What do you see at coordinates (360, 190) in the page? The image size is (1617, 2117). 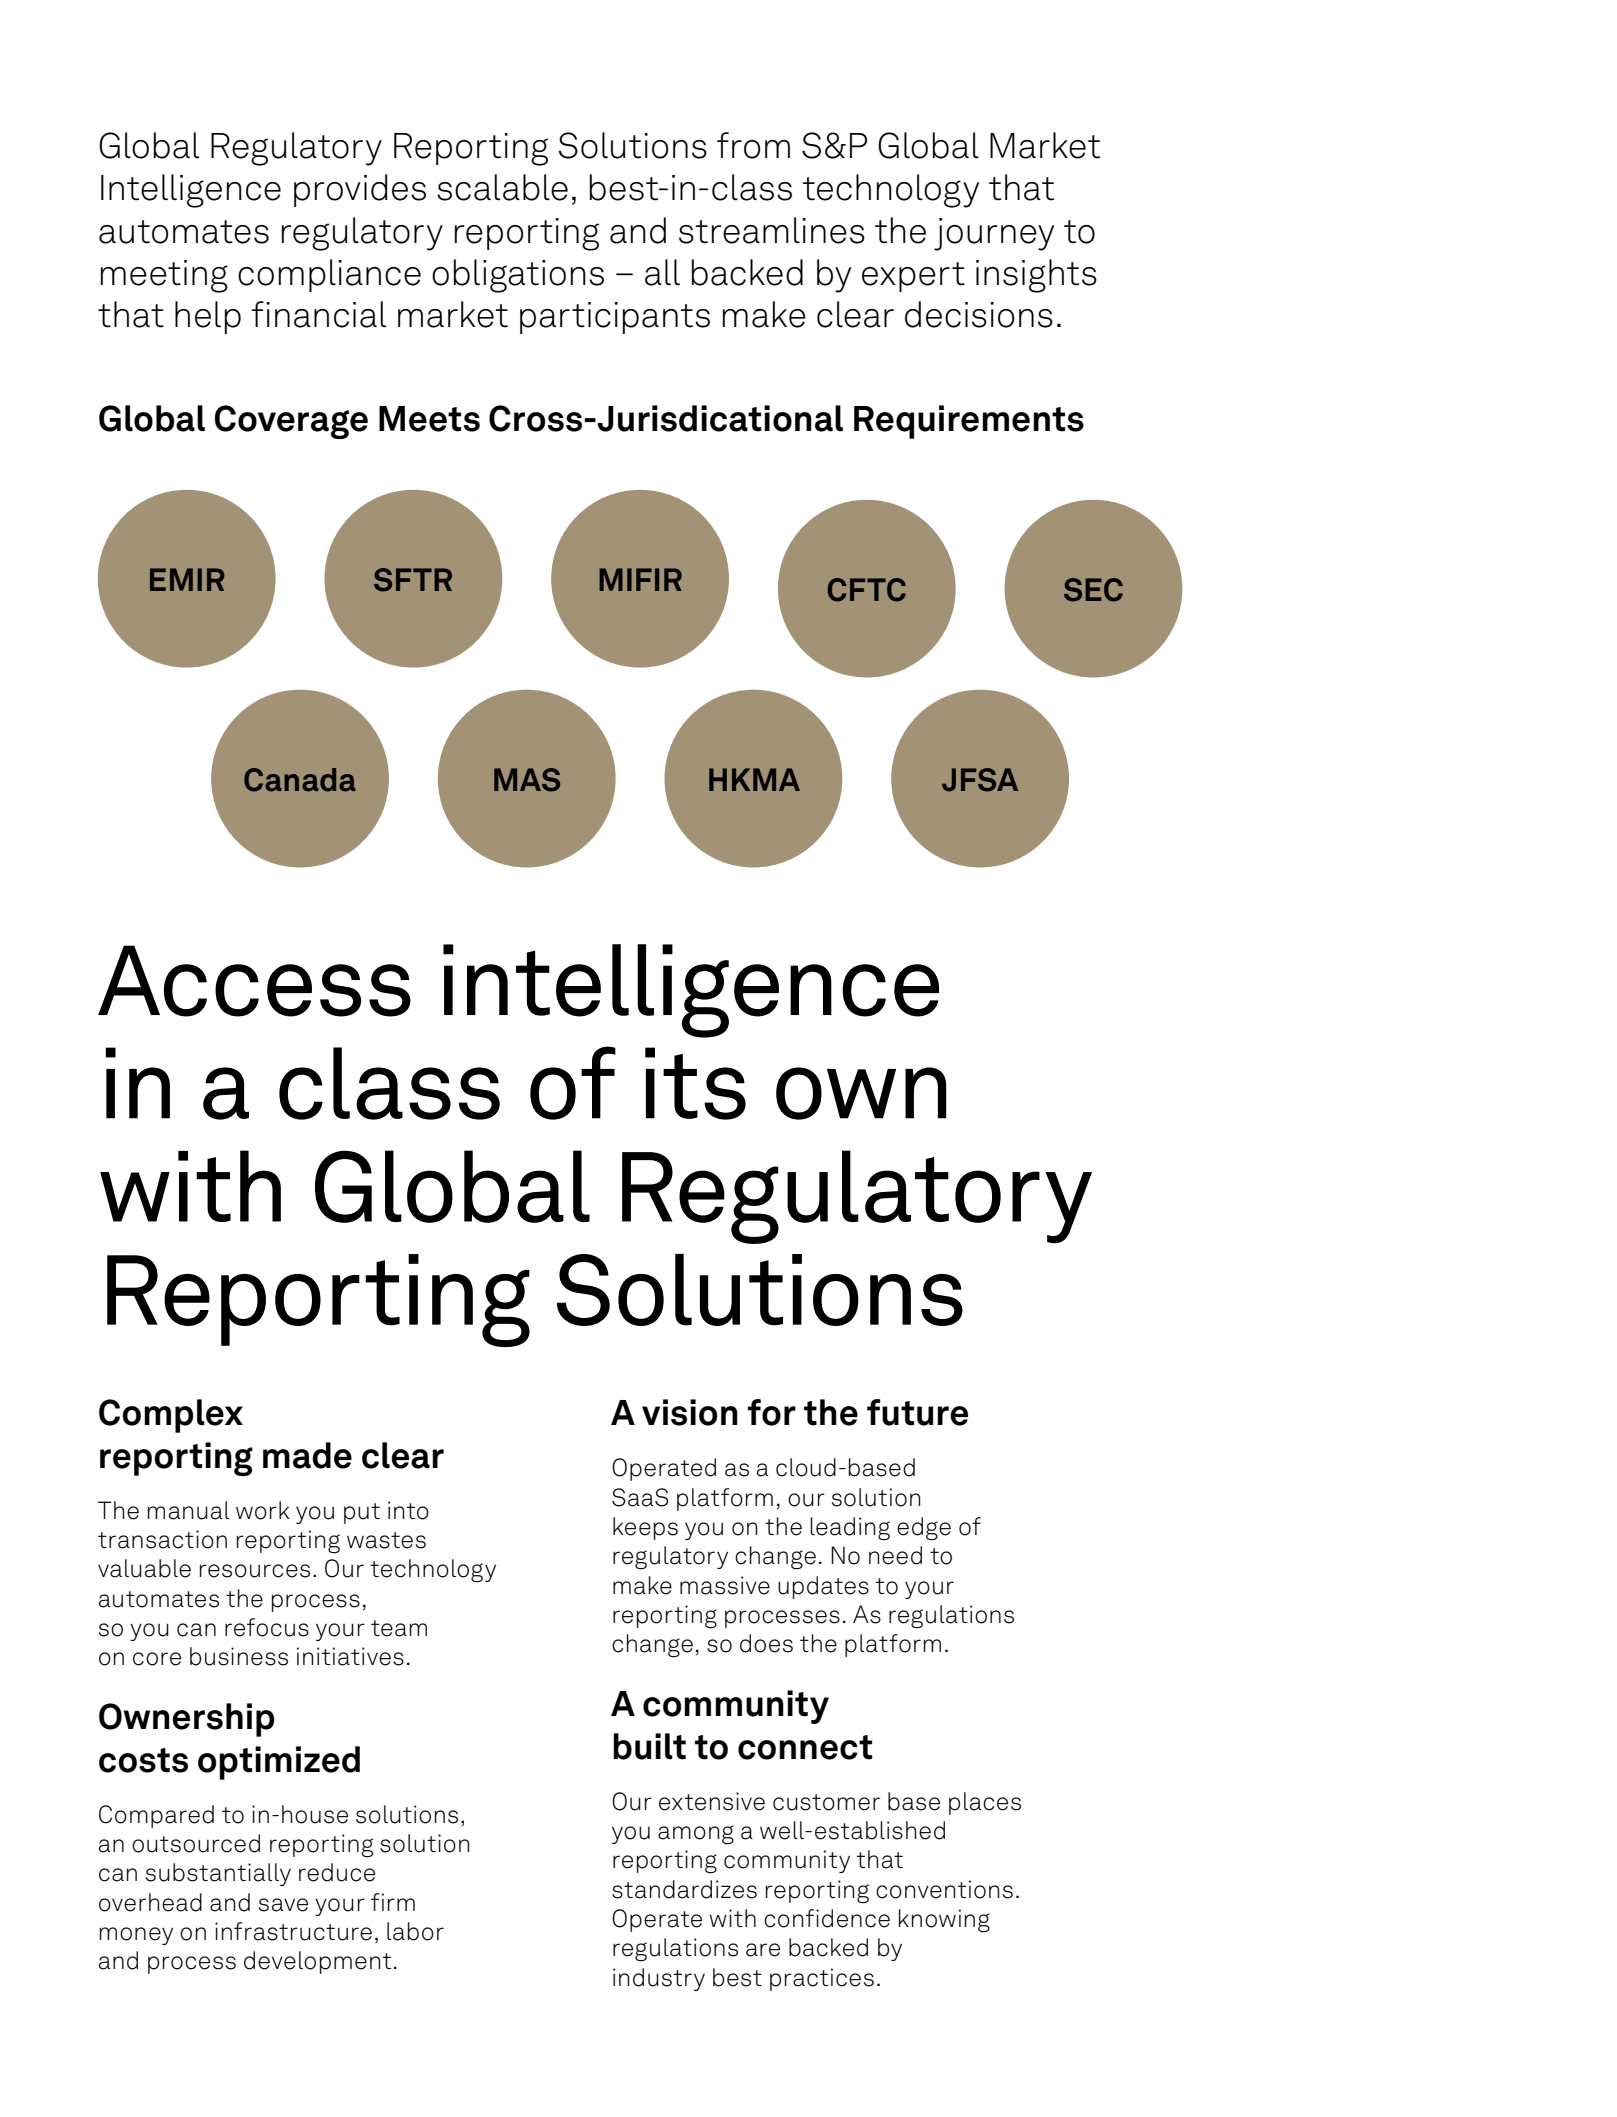 I see `provides` at bounding box center [360, 190].
